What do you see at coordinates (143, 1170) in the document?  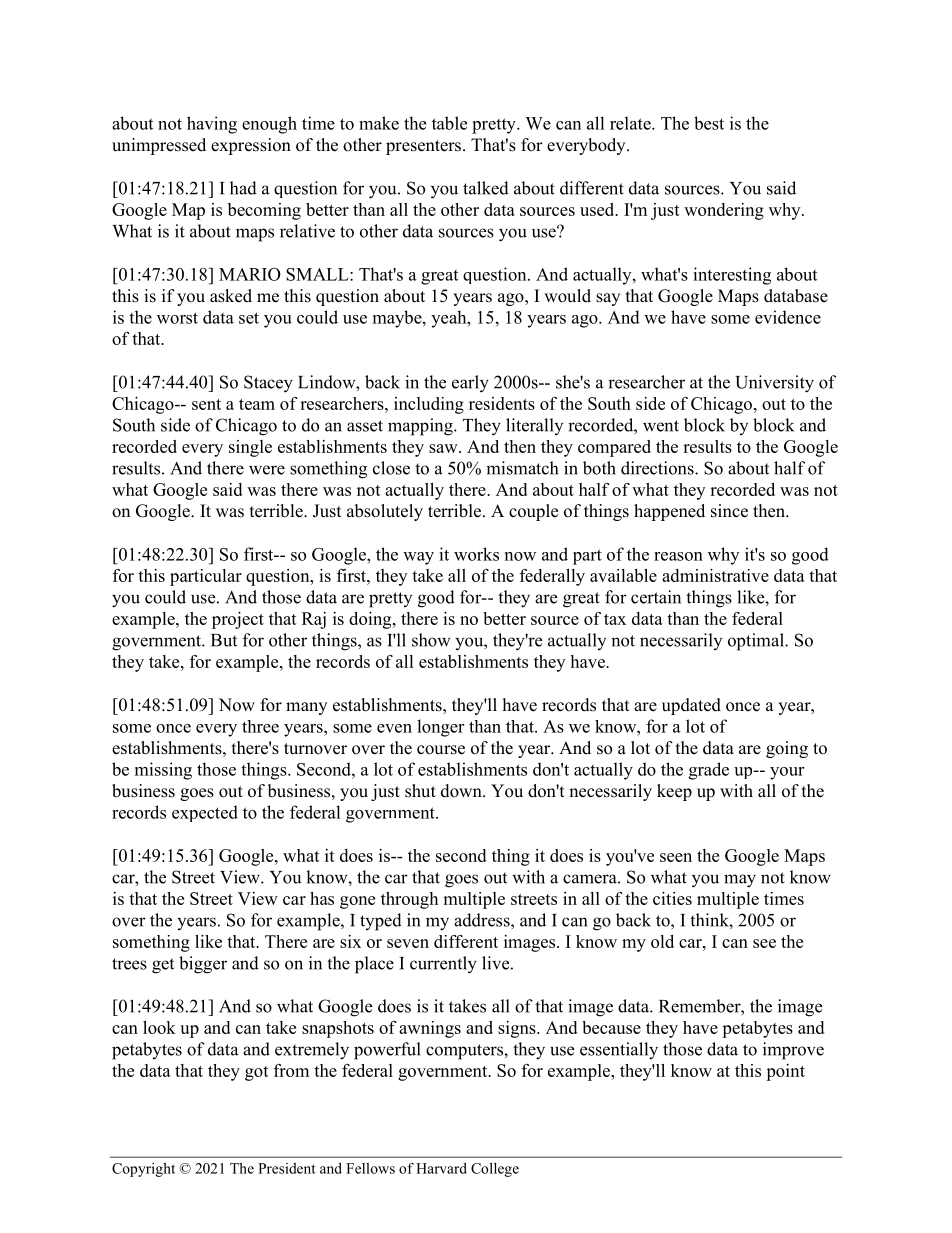 I see `Copyright` at bounding box center [143, 1170].
